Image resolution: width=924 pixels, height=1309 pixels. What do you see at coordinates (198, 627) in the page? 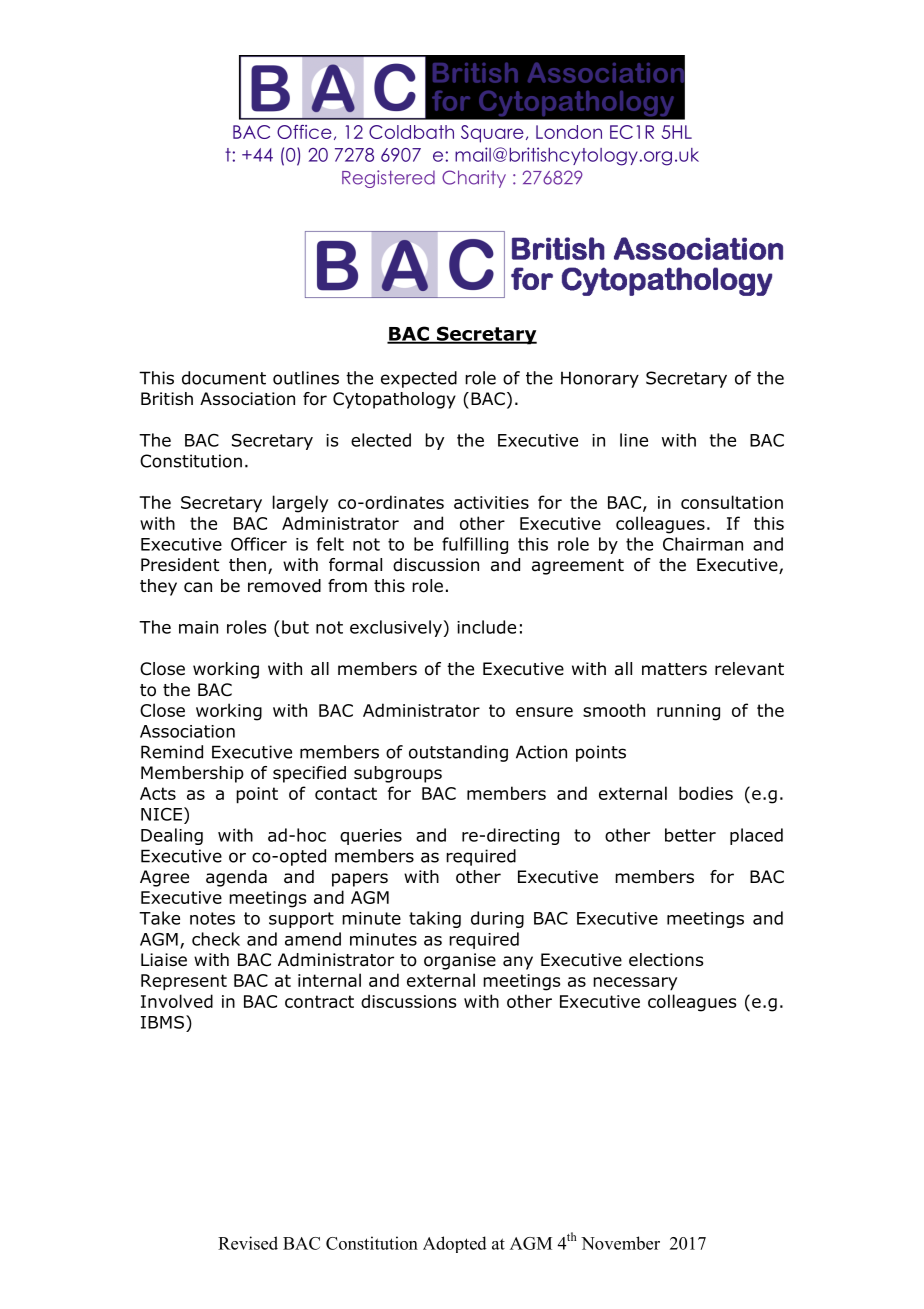
I see `main` at bounding box center [198, 627].
